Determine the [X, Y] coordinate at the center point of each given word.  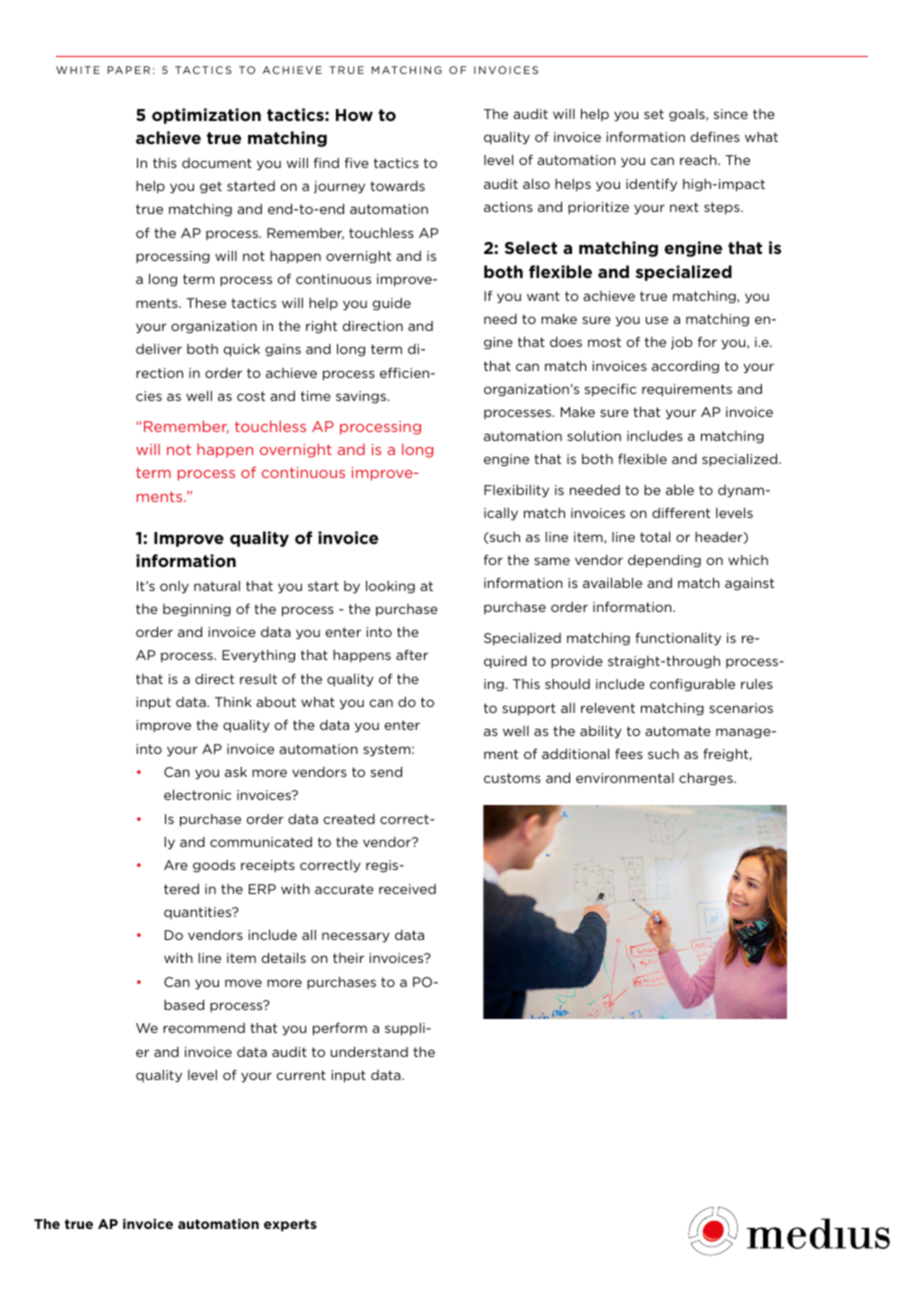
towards [397, 186]
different [681, 512]
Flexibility [516, 491]
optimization [206, 116]
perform [340, 1029]
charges [707, 779]
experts [290, 1225]
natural [217, 586]
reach [699, 159]
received [407, 889]
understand [369, 1051]
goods [214, 866]
